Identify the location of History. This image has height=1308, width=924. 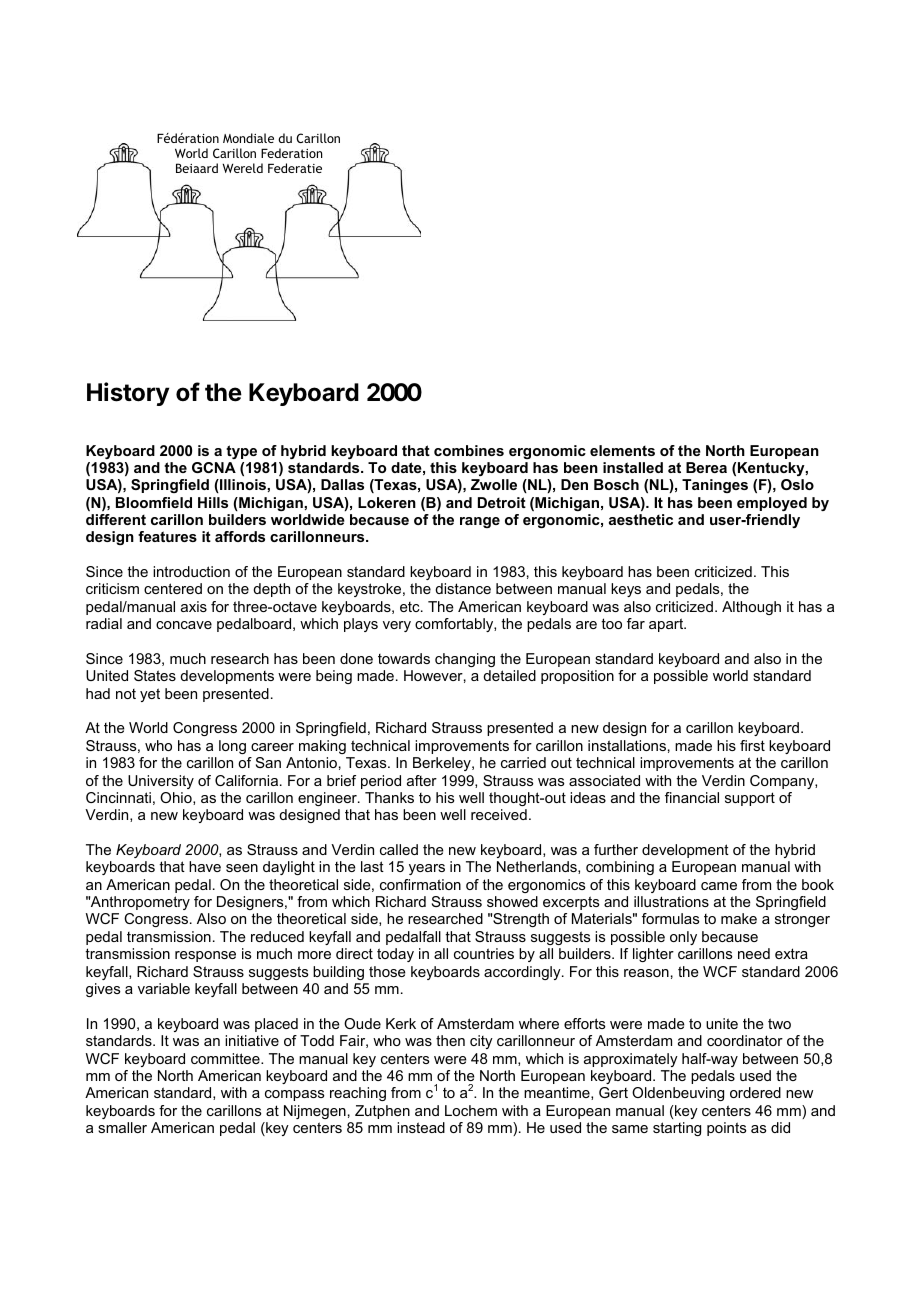
(128, 394).
